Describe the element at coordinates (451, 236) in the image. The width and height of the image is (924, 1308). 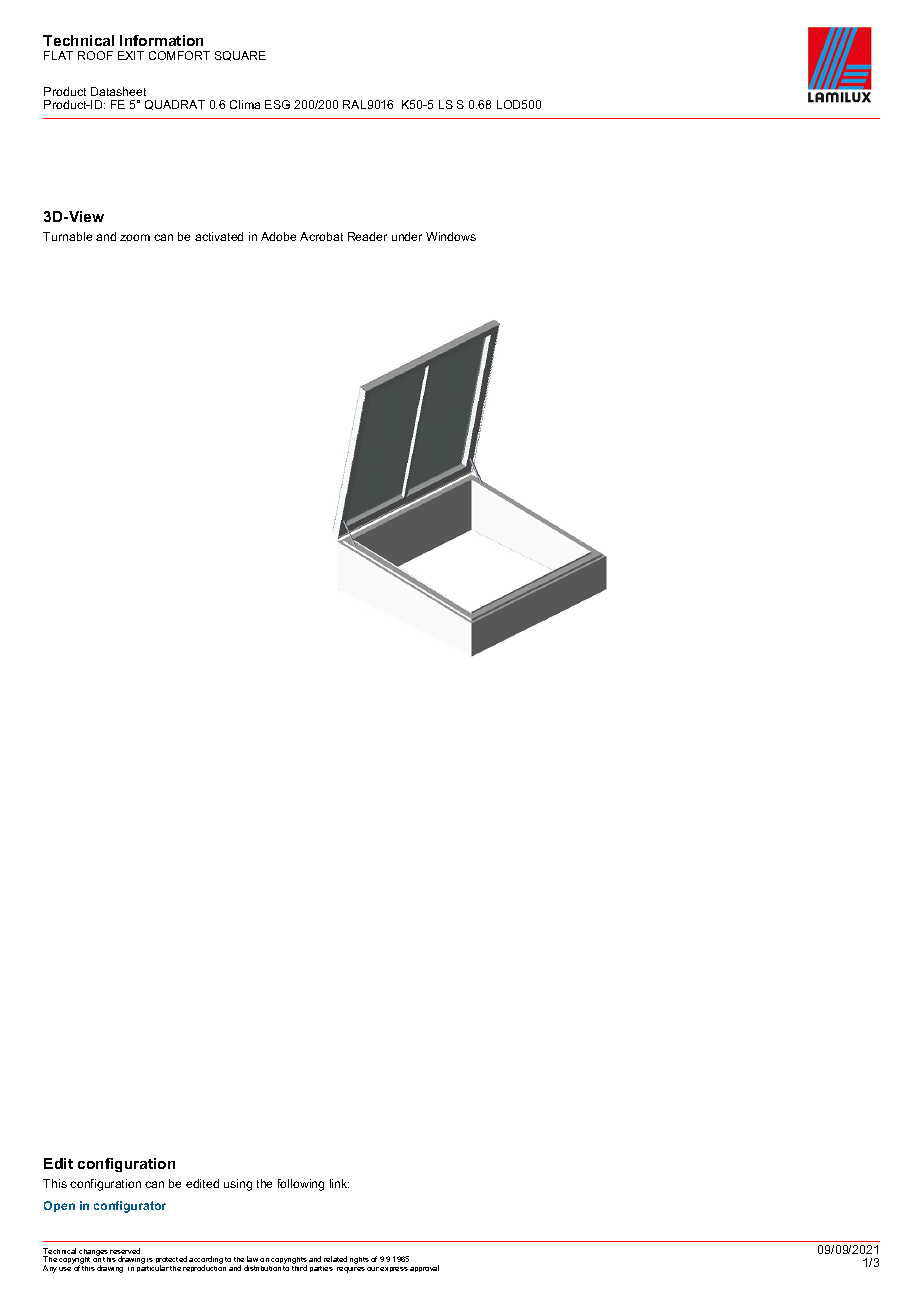
I see `Windows` at that location.
